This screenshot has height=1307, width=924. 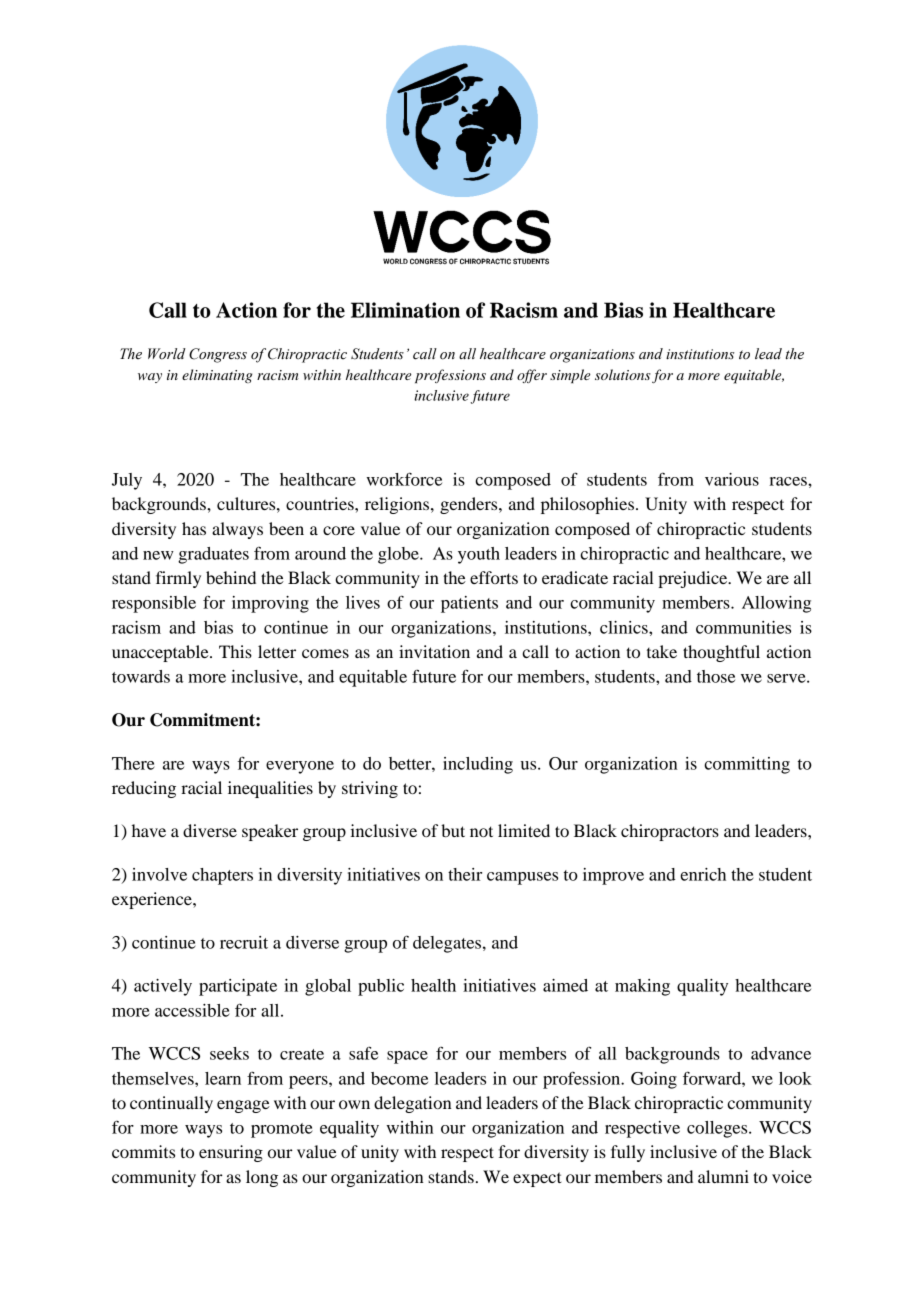 I want to click on There, so click(x=133, y=763).
